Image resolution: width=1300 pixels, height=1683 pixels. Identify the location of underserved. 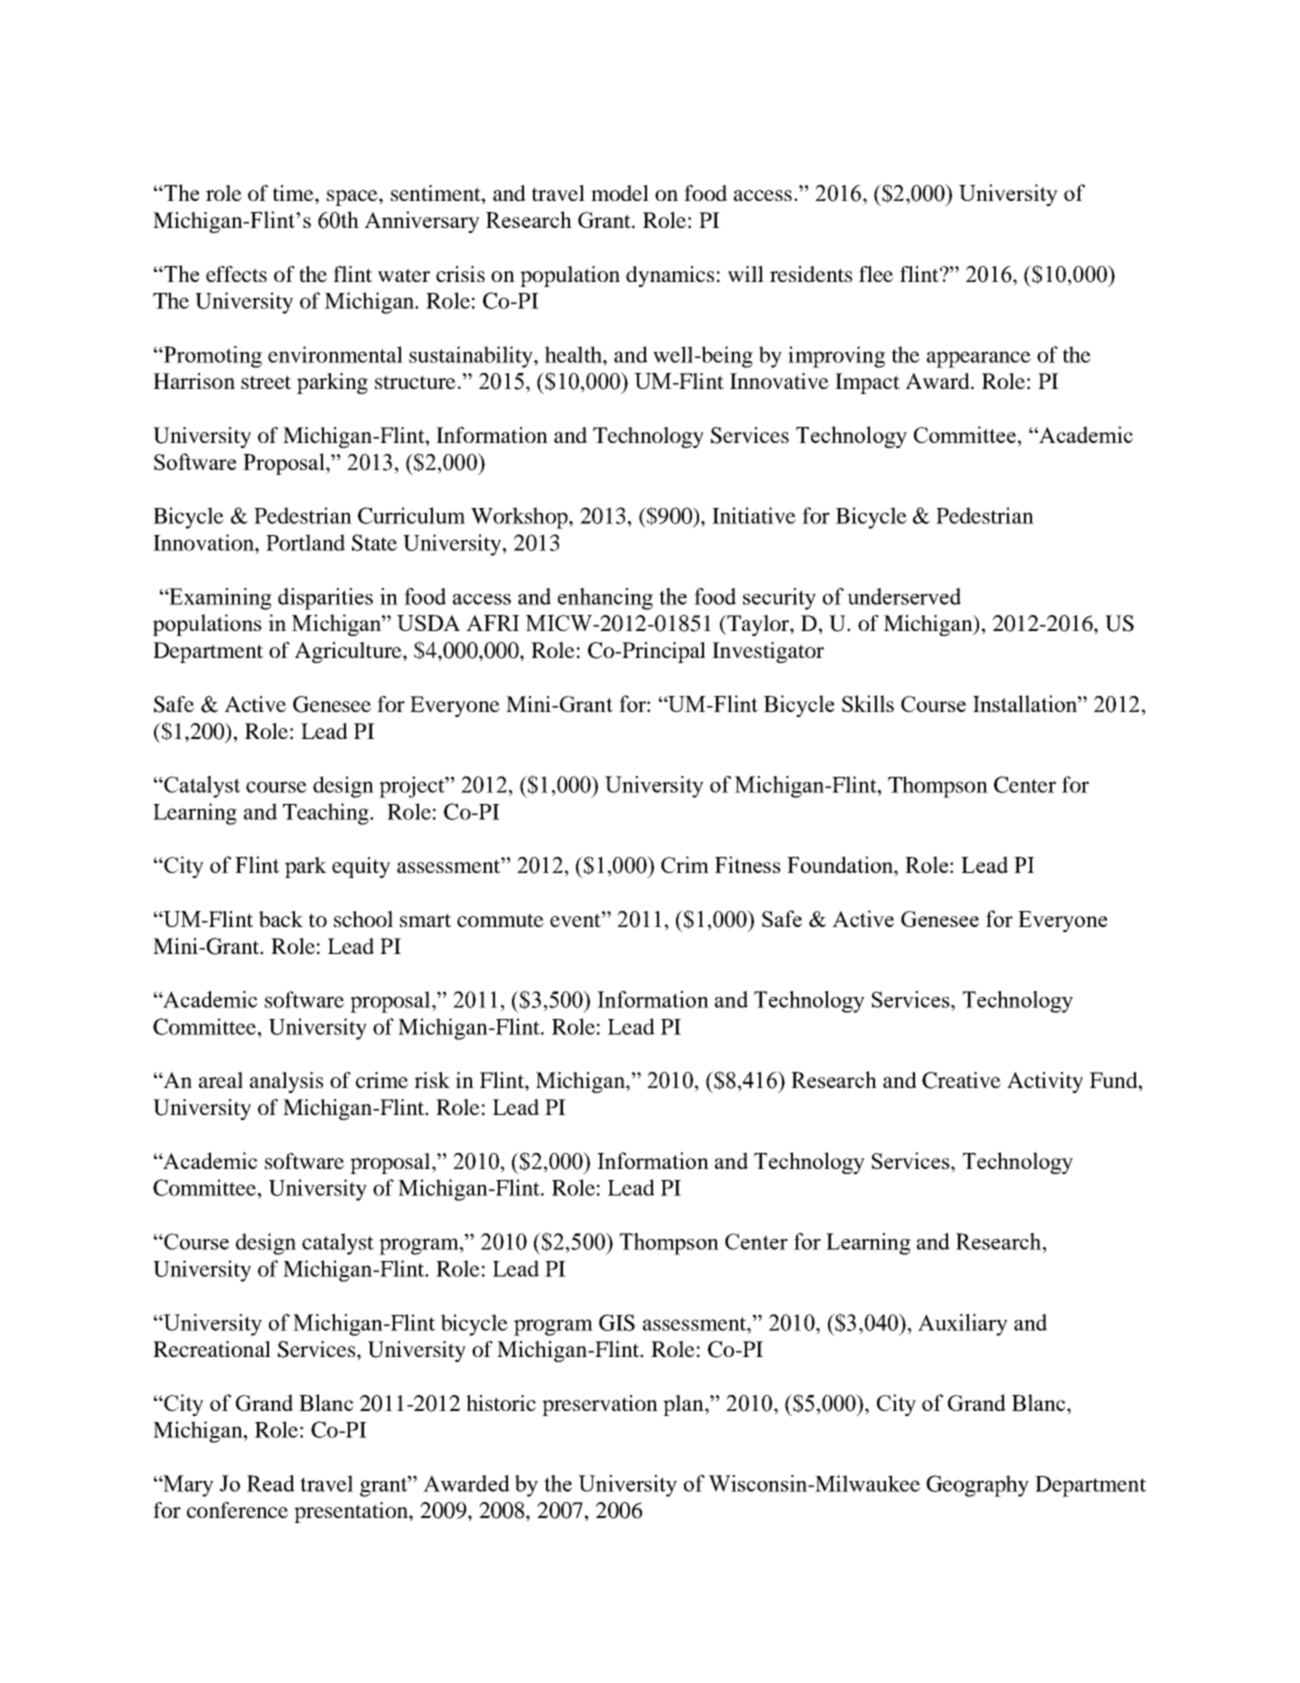
(904, 596).
